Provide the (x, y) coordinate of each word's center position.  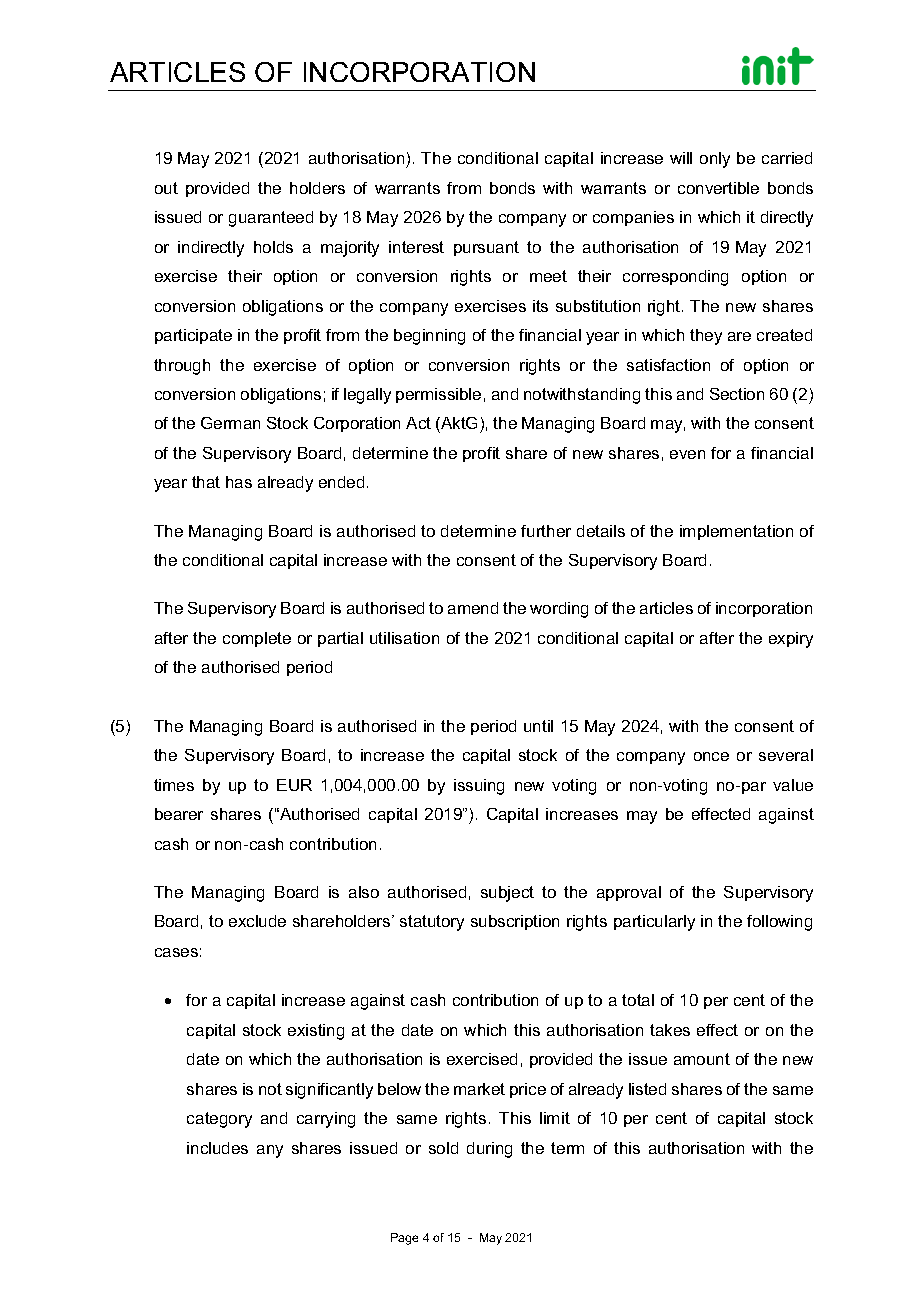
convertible (718, 188)
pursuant (486, 248)
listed (647, 1089)
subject (507, 894)
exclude (257, 921)
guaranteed (271, 219)
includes (217, 1148)
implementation (736, 532)
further (546, 531)
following (779, 923)
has (239, 482)
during (489, 1150)
